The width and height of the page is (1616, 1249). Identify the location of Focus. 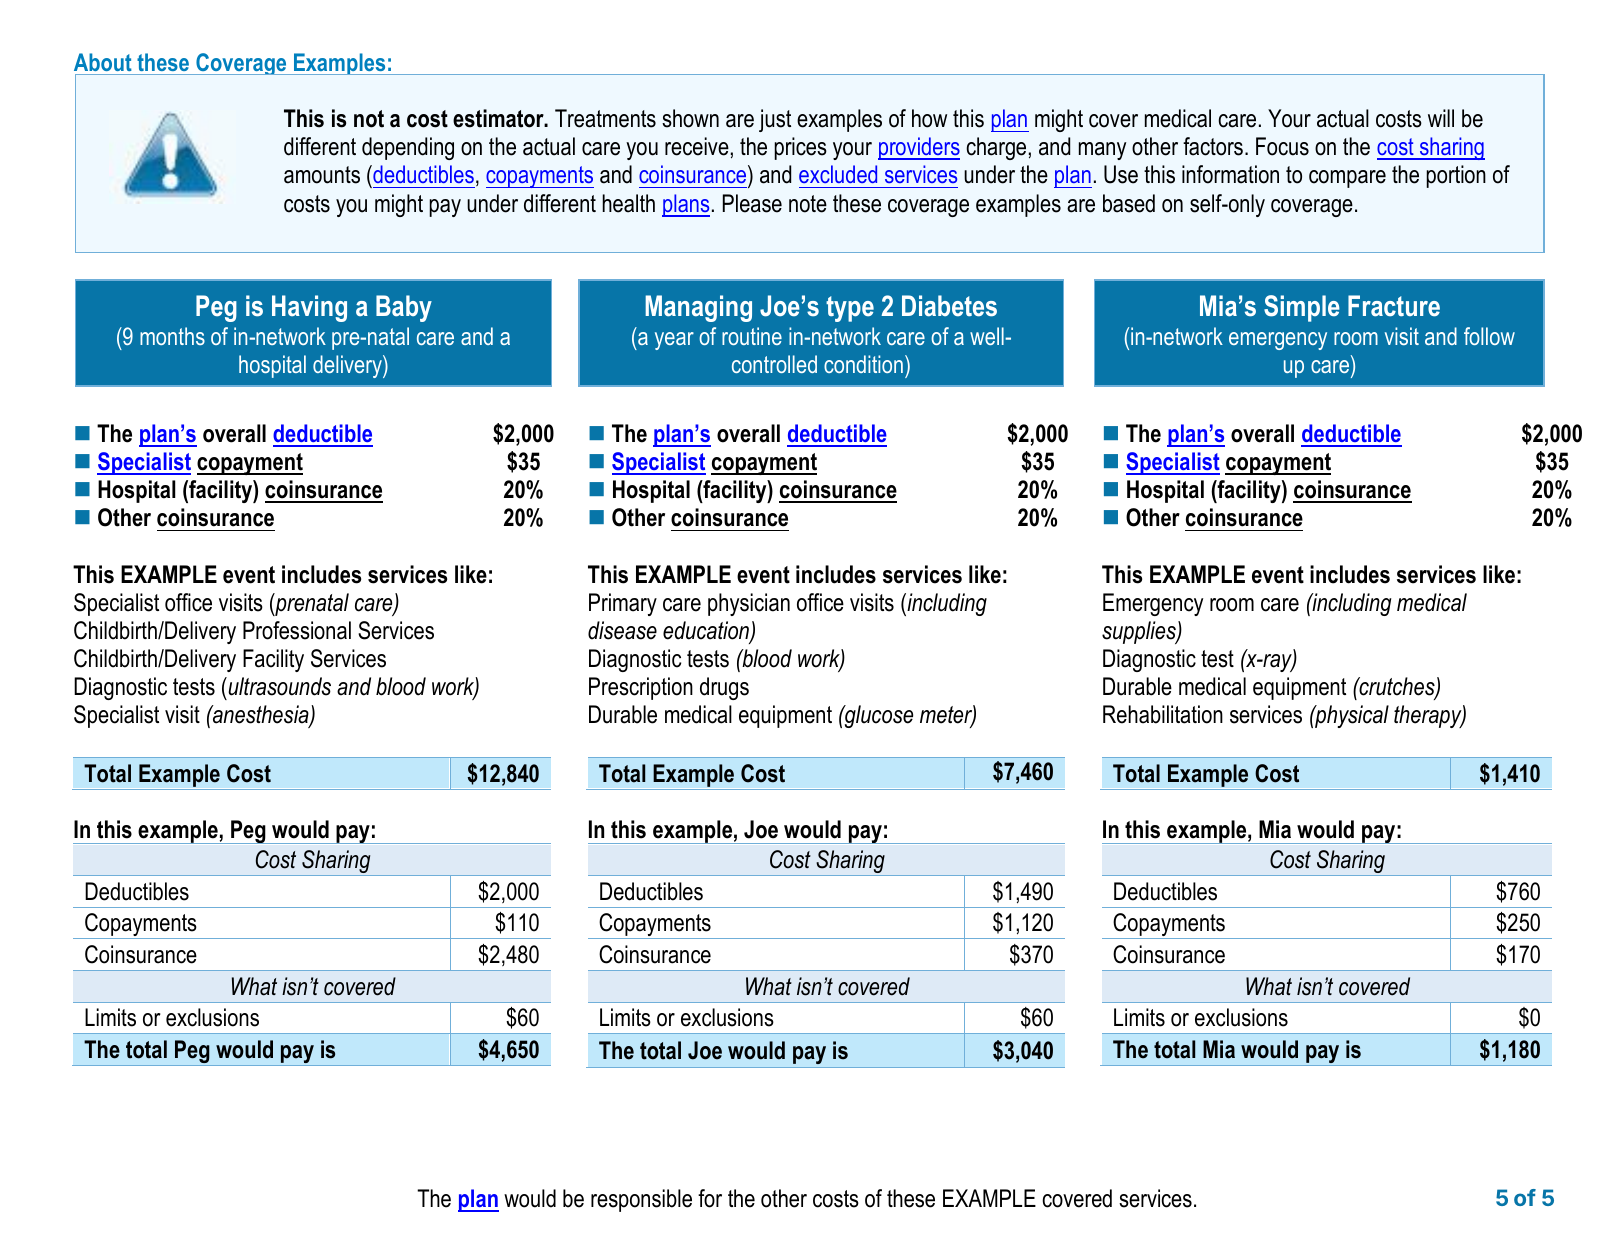
(1282, 146).
